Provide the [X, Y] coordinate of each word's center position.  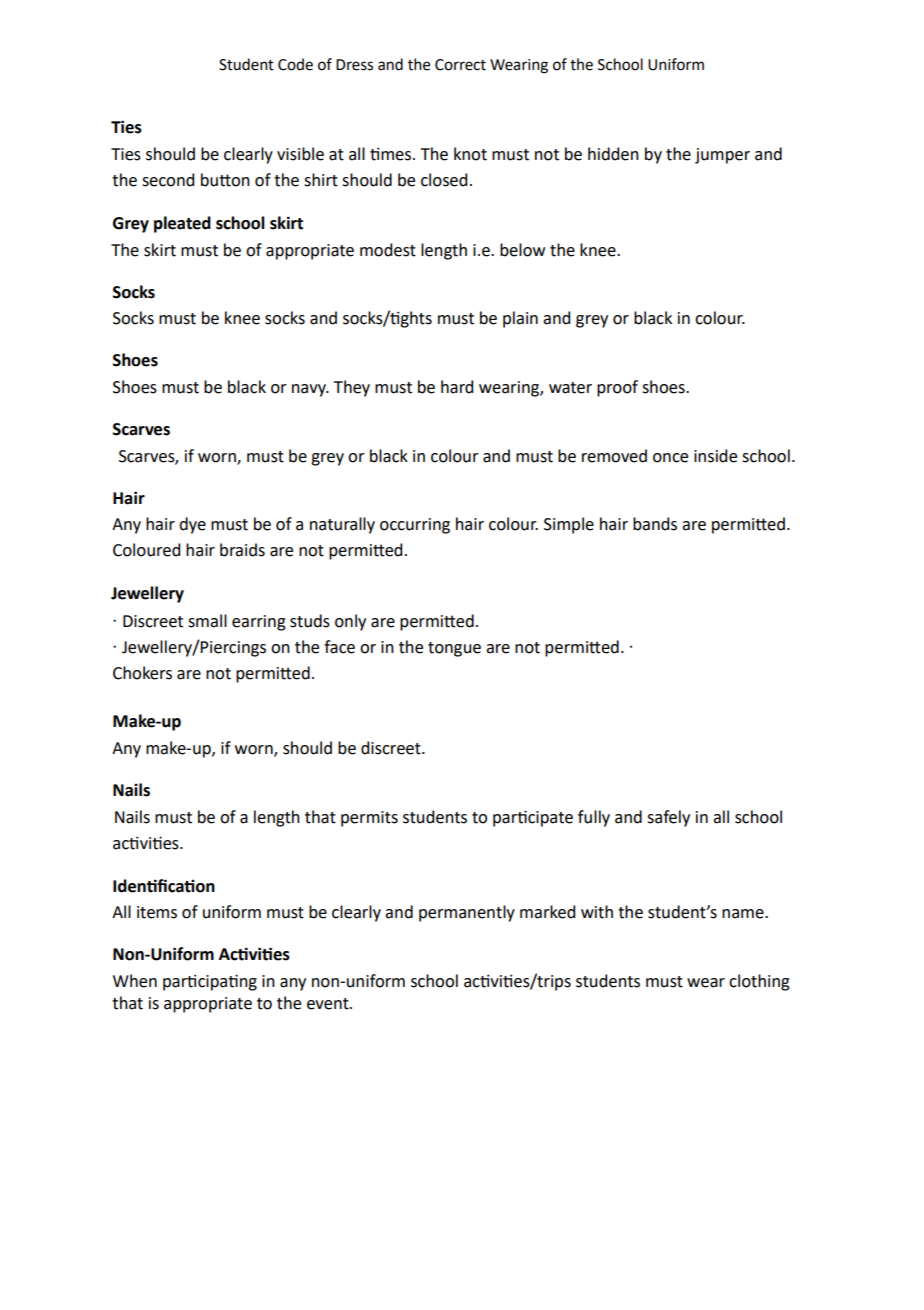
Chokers [142, 673]
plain [520, 319]
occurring [415, 526]
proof [617, 388]
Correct [460, 65]
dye [192, 525]
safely [668, 818]
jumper [722, 156]
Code [295, 64]
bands [655, 524]
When [135, 981]
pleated [182, 224]
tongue [454, 649]
